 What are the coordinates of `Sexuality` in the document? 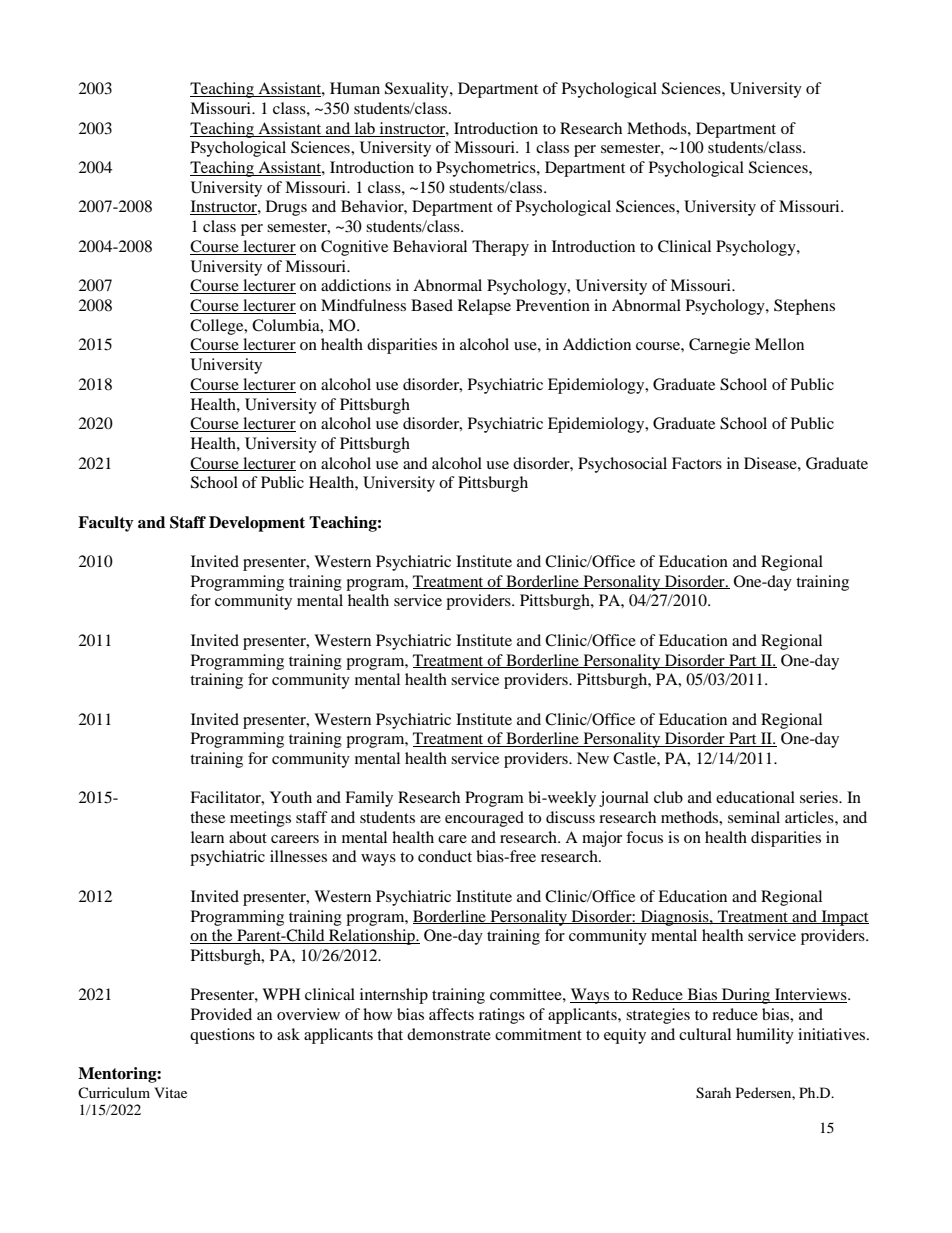 It's located at (418, 90).
